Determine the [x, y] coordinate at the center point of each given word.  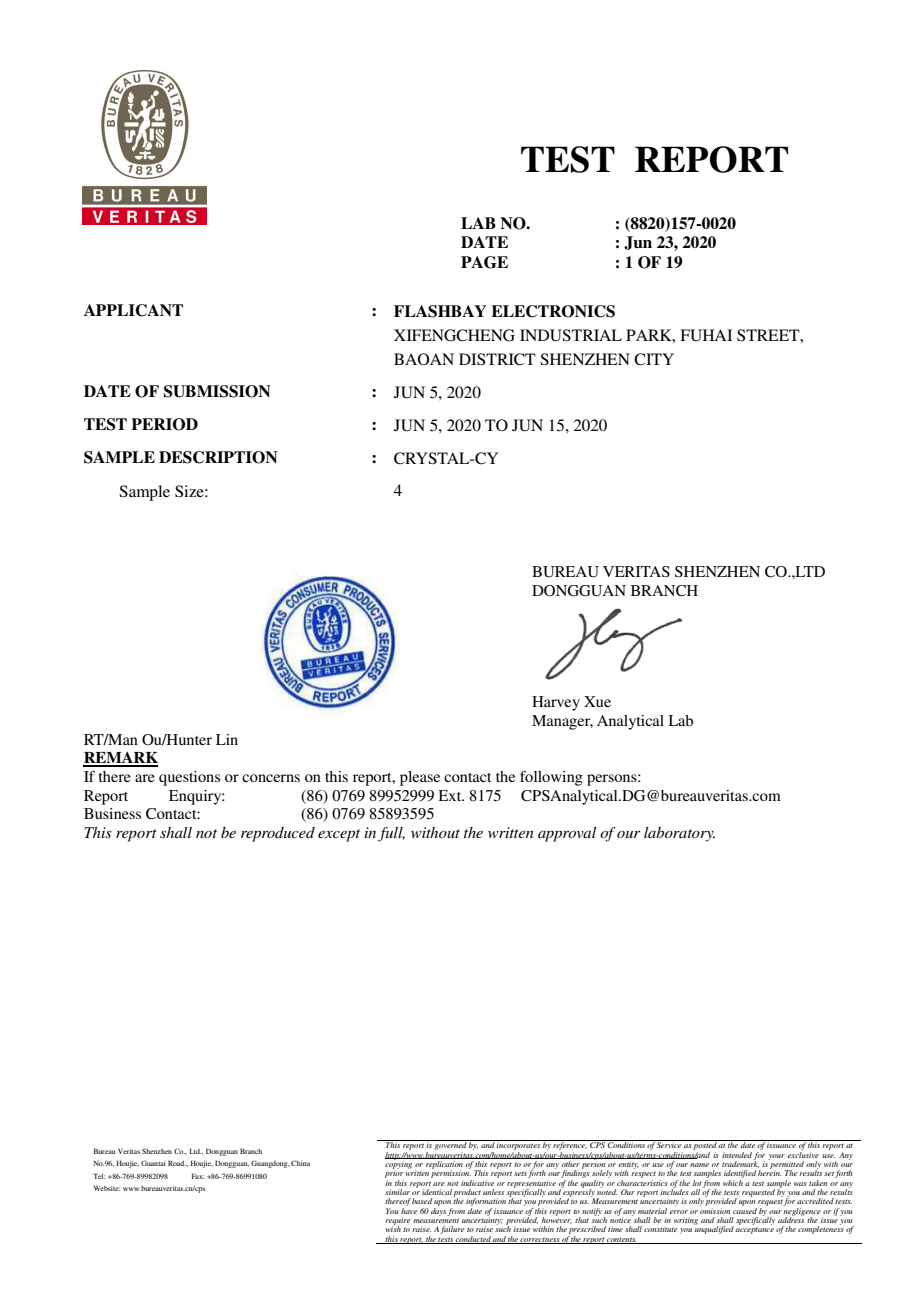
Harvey [556, 703]
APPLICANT [133, 310]
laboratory [679, 834]
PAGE [484, 262]
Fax [197, 1176]
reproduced [278, 834]
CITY [654, 359]
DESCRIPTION [218, 457]
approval [567, 834]
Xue [597, 701]
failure [452, 1230]
